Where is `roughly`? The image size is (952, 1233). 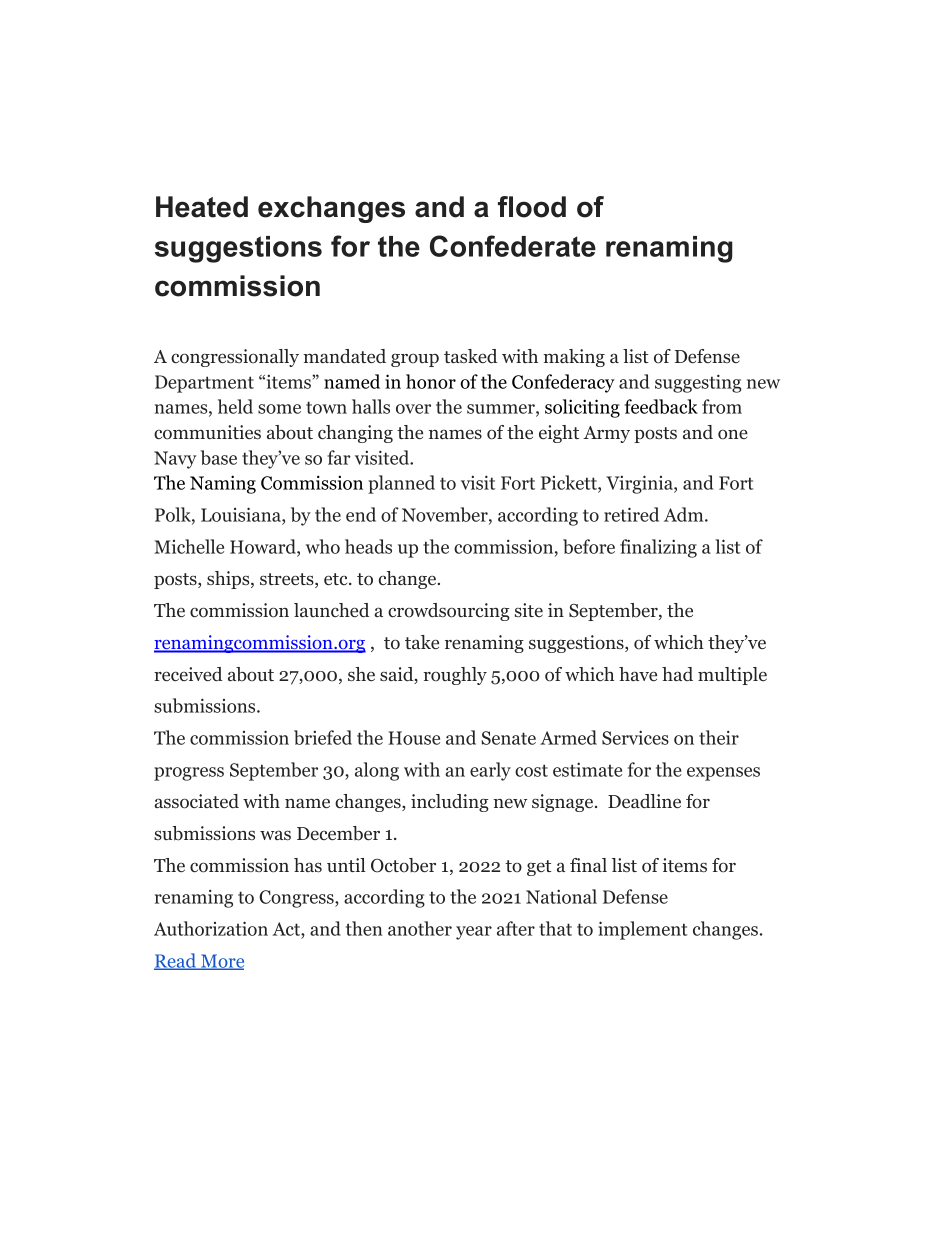 roughly is located at coordinates (455, 676).
